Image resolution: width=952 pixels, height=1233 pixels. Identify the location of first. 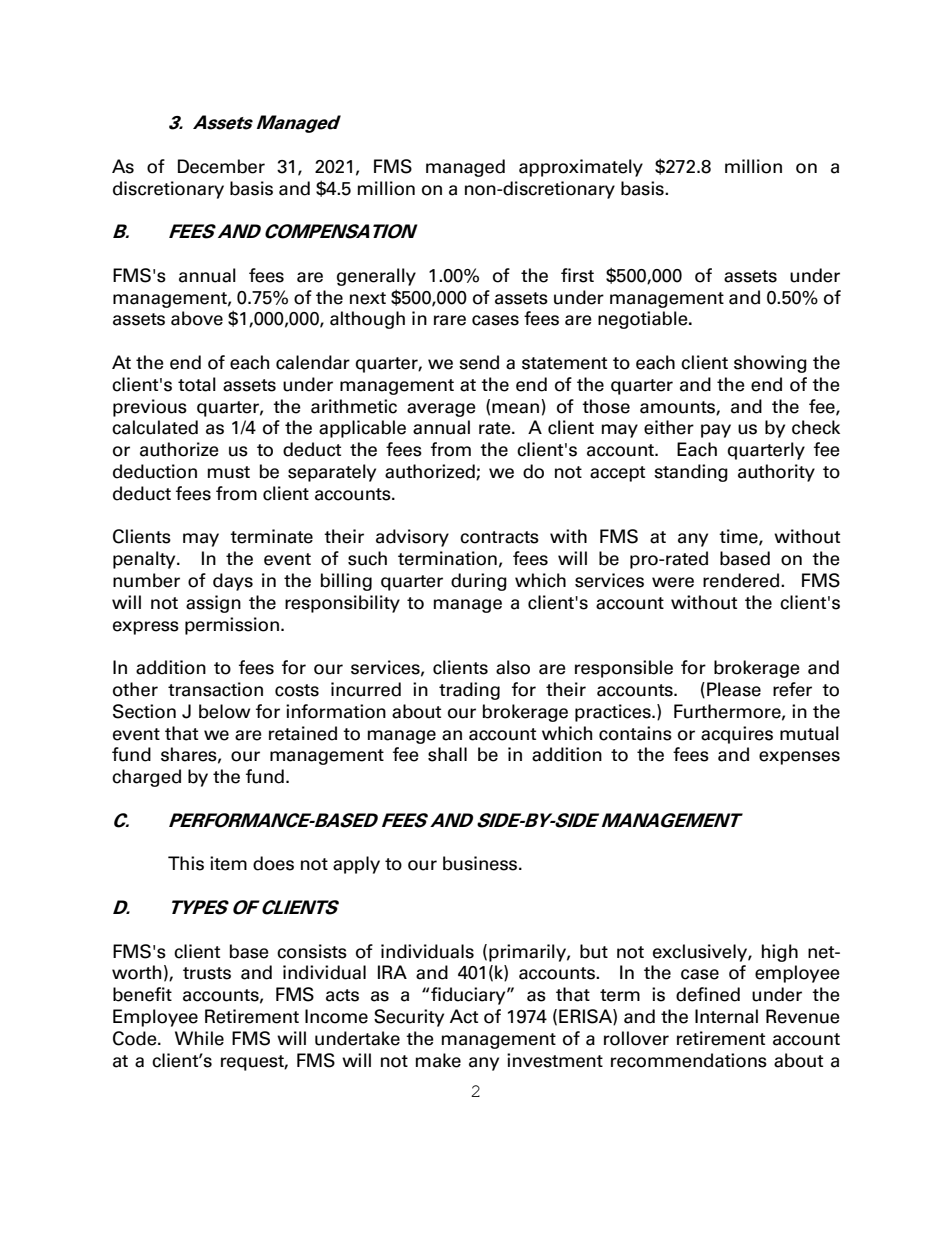
(577, 275).
